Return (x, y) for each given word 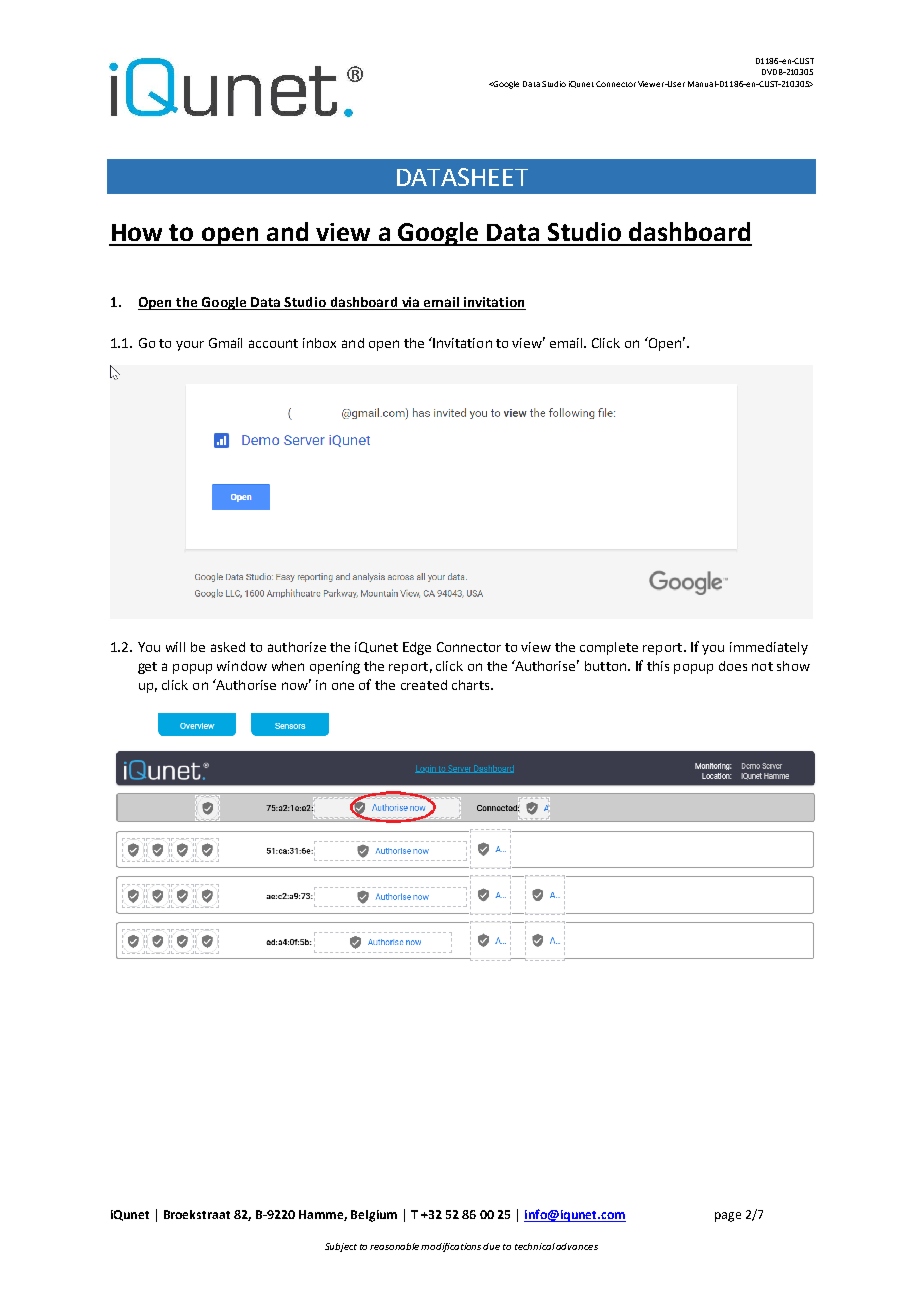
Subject (341, 1247)
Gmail (225, 343)
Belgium (374, 1216)
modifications (452, 1247)
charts (472, 685)
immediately (769, 648)
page (728, 1217)
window (242, 666)
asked (228, 647)
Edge (417, 648)
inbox (319, 343)
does (733, 666)
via (411, 303)
